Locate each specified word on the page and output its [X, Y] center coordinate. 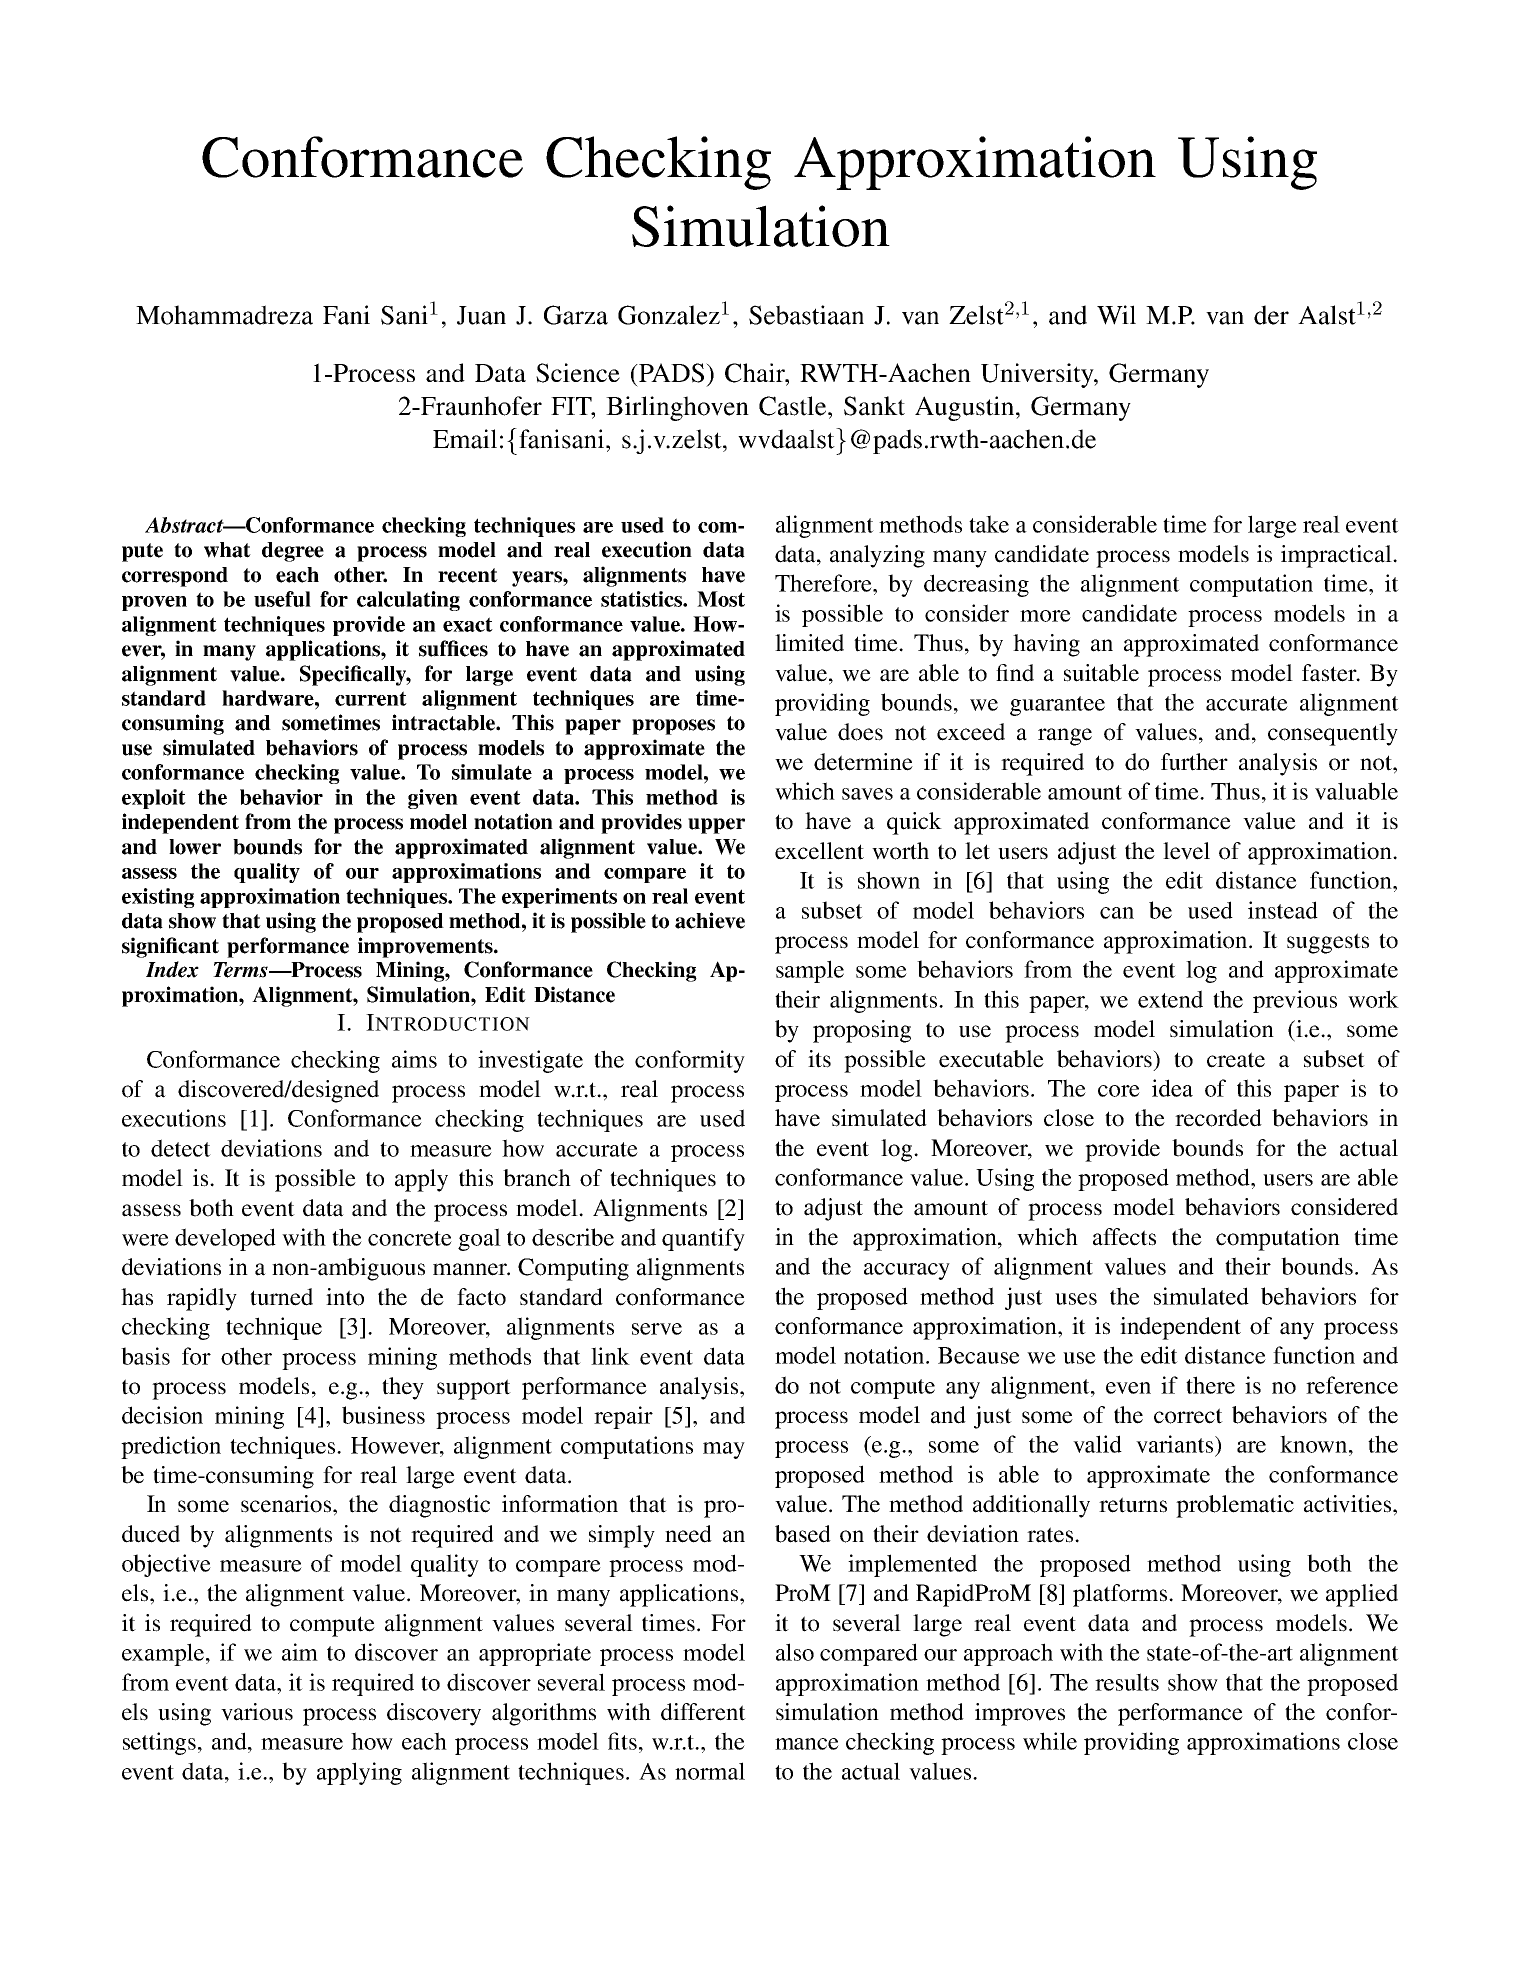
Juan [481, 315]
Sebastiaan [806, 315]
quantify [703, 1239]
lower [195, 847]
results [1127, 1682]
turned [281, 1297]
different [703, 1712]
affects [1124, 1237]
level [1186, 851]
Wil [1116, 315]
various [257, 1712]
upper [716, 826]
